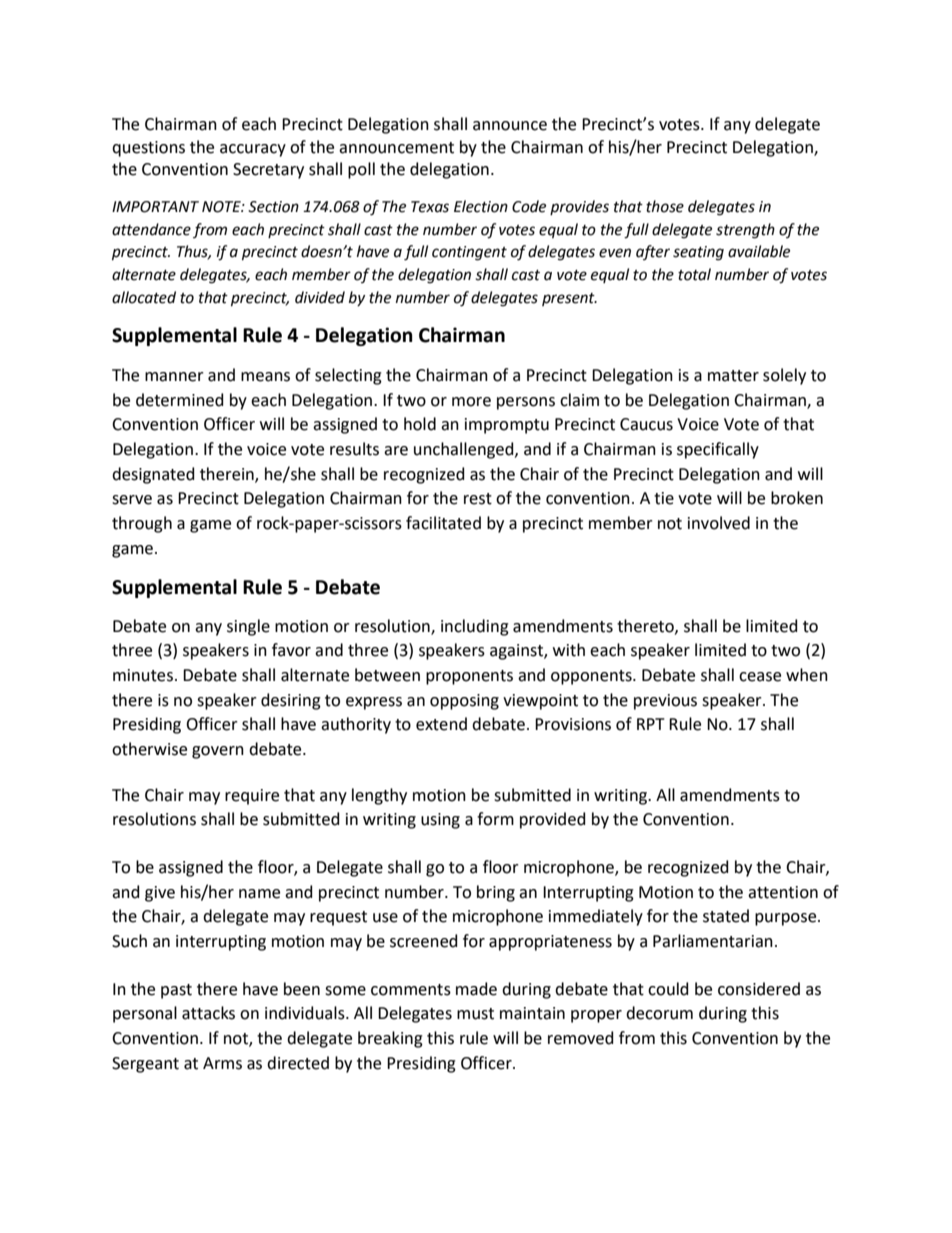 The height and width of the image is (1233, 952). What do you see at coordinates (253, 150) in the image?
I see `accuracy` at bounding box center [253, 150].
